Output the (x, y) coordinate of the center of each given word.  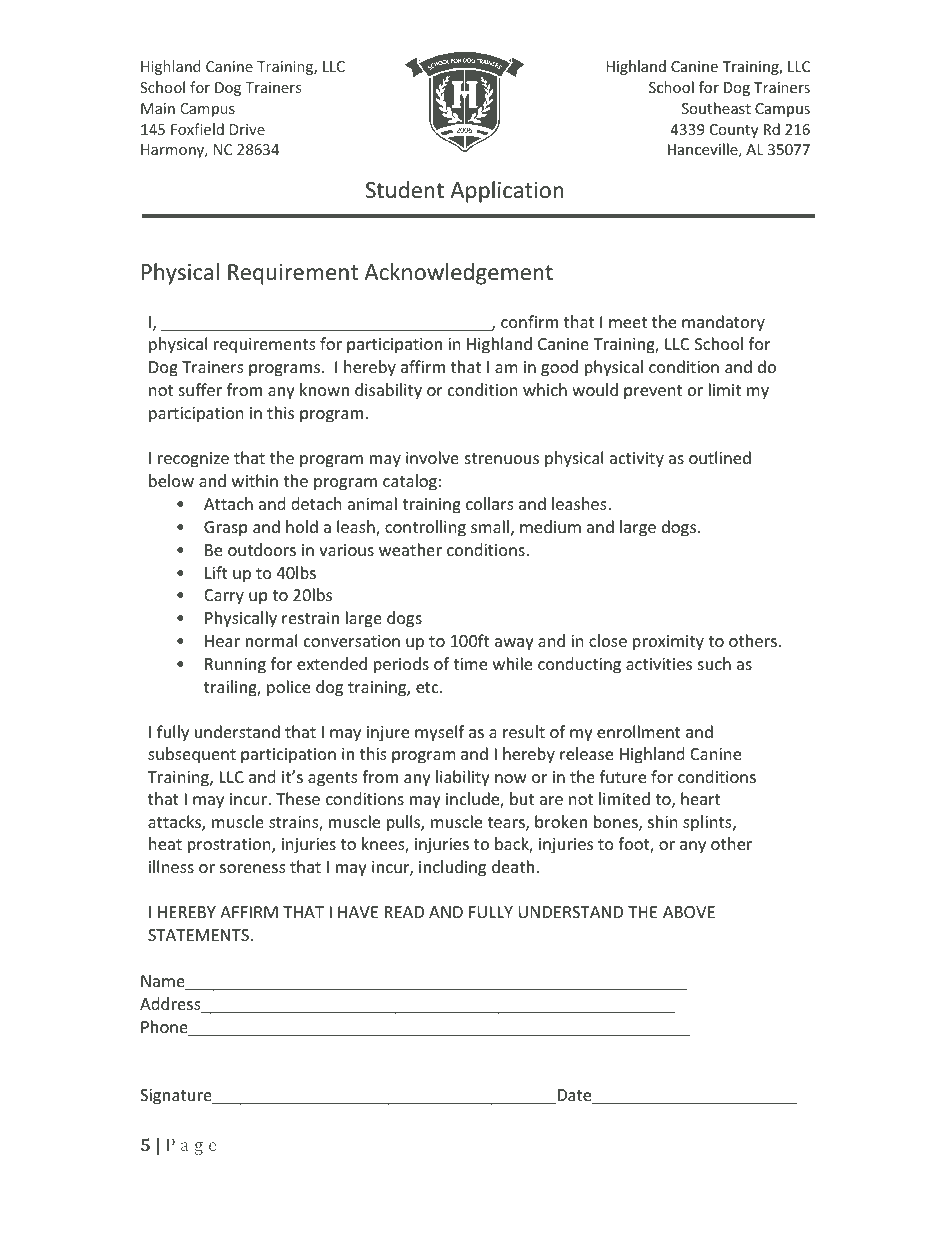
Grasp (225, 529)
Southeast (716, 108)
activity (637, 460)
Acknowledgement (458, 274)
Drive (247, 129)
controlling (425, 528)
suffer (200, 389)
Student (405, 190)
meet (628, 322)
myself (439, 733)
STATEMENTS (198, 935)
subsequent (192, 755)
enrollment (639, 731)
